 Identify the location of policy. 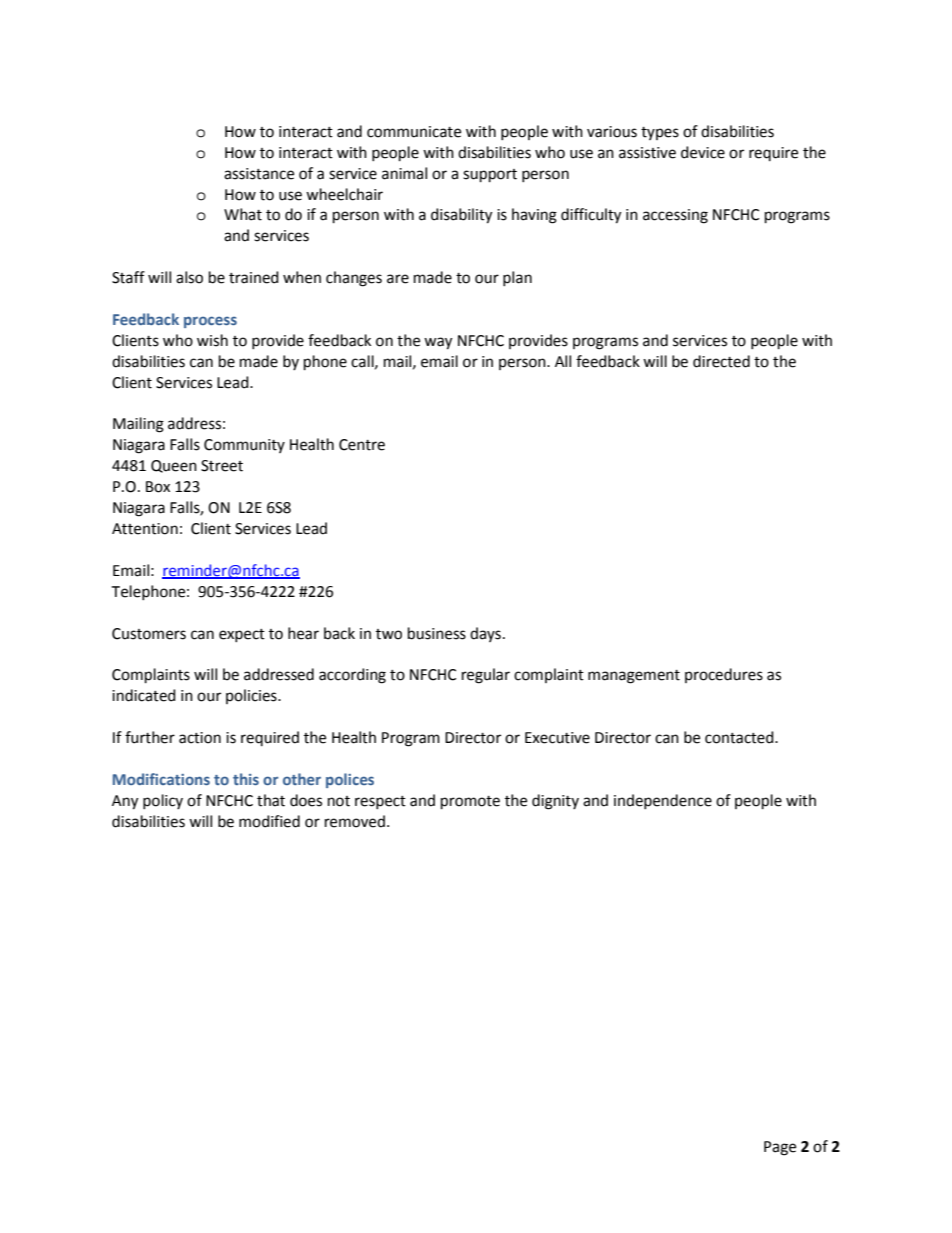
(163, 801).
